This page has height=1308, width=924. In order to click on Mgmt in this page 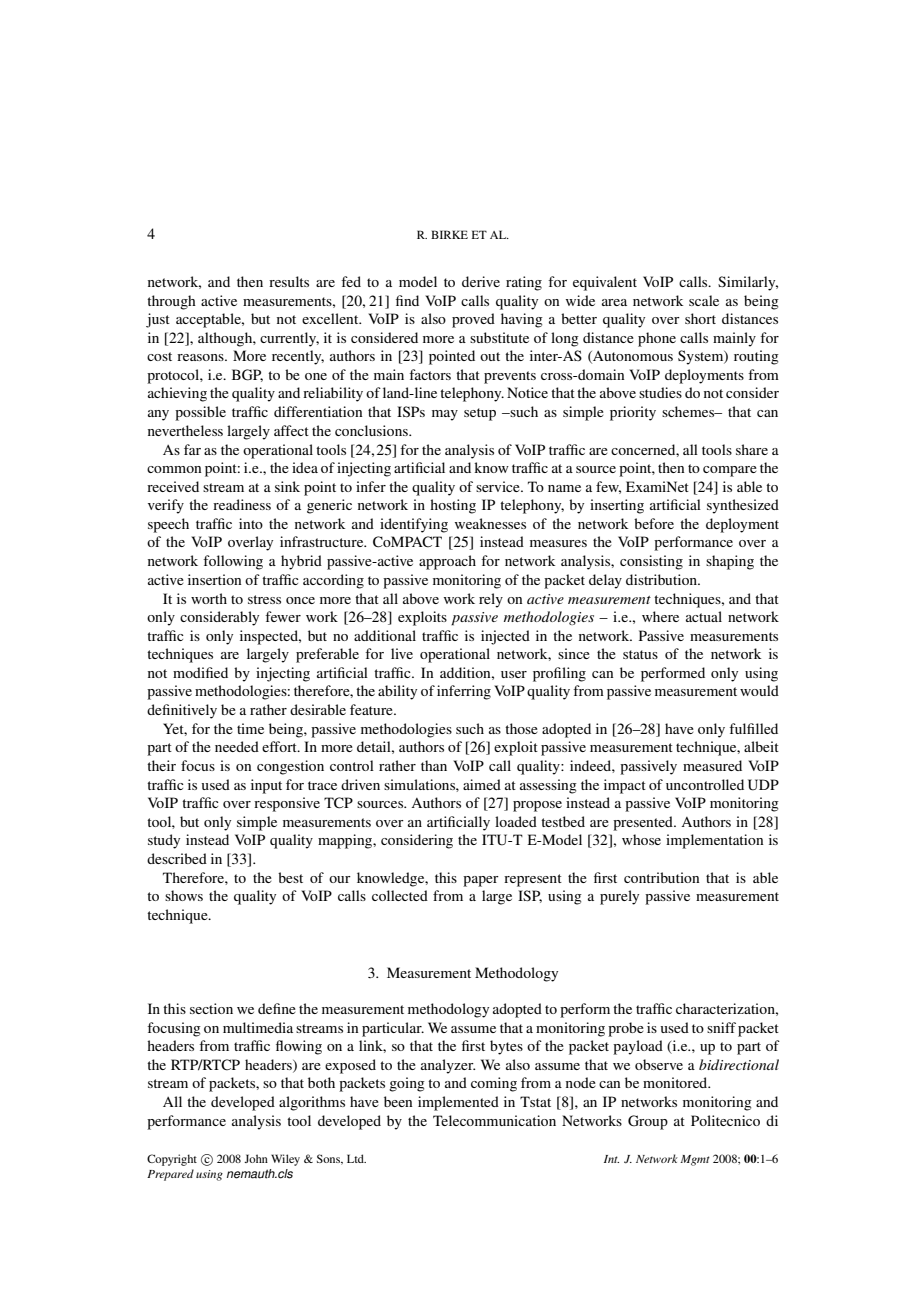, I will do `click(695, 1160)`.
